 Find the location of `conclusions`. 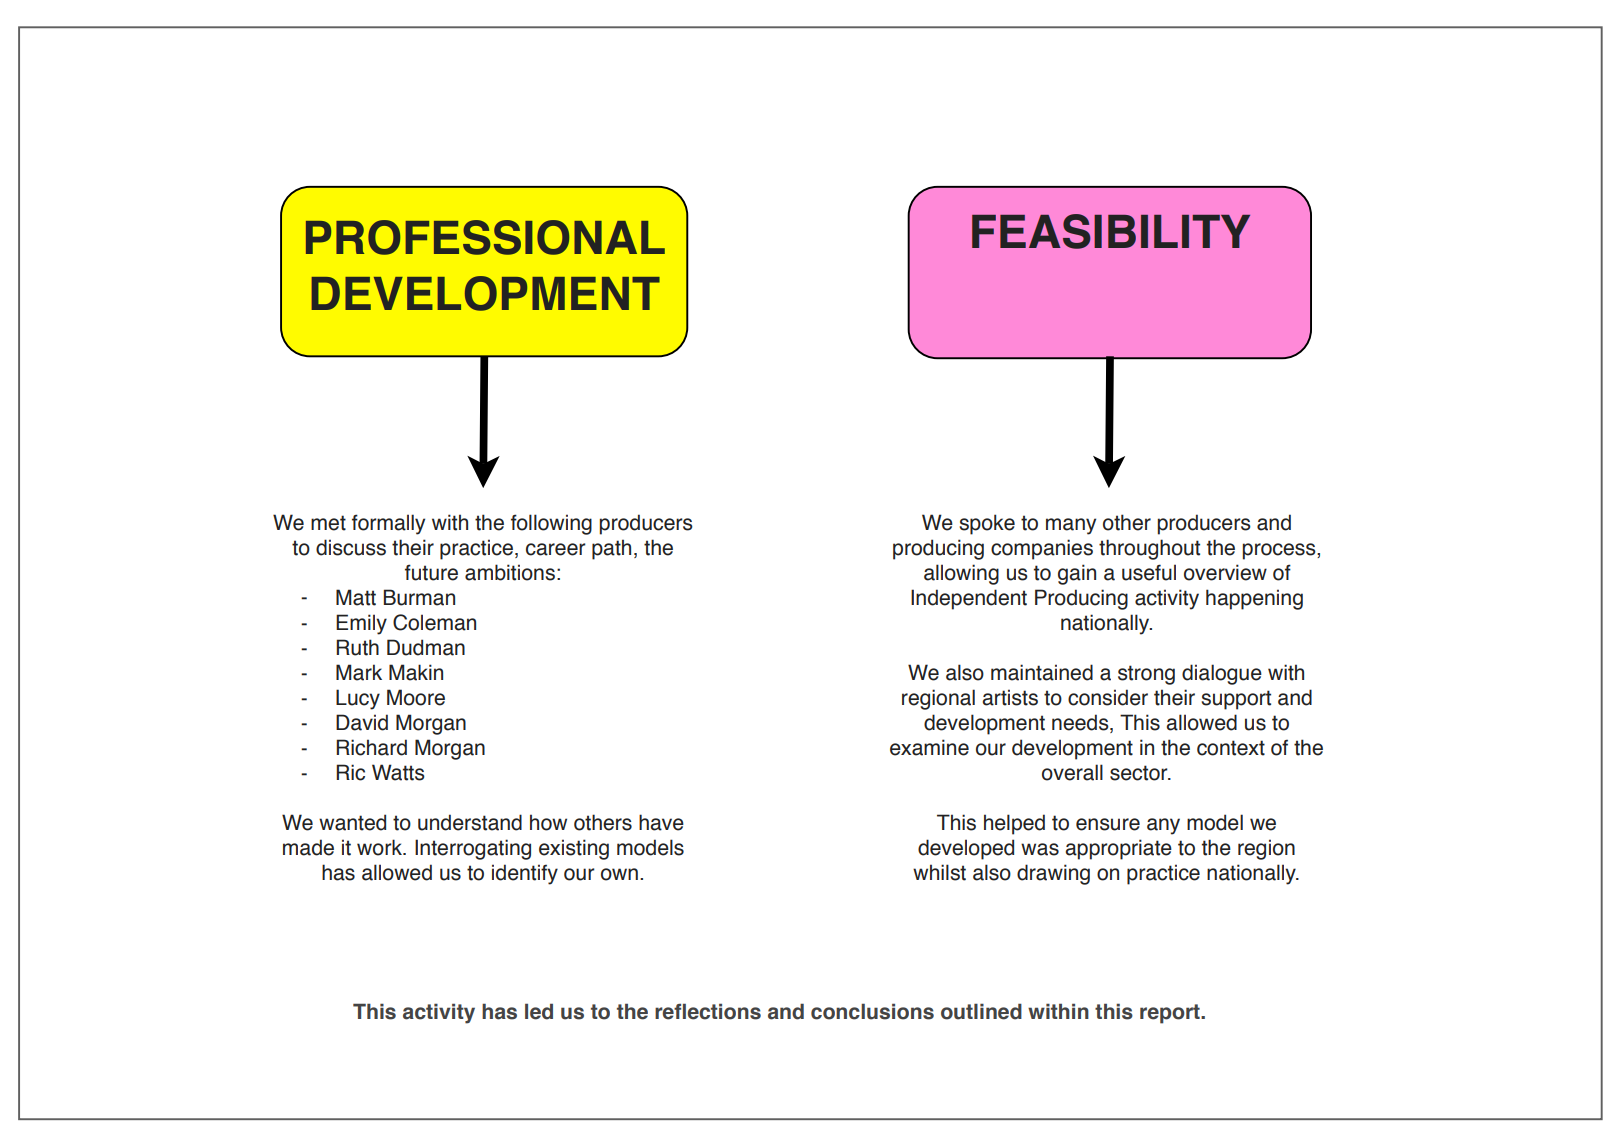

conclusions is located at coordinates (872, 1011).
